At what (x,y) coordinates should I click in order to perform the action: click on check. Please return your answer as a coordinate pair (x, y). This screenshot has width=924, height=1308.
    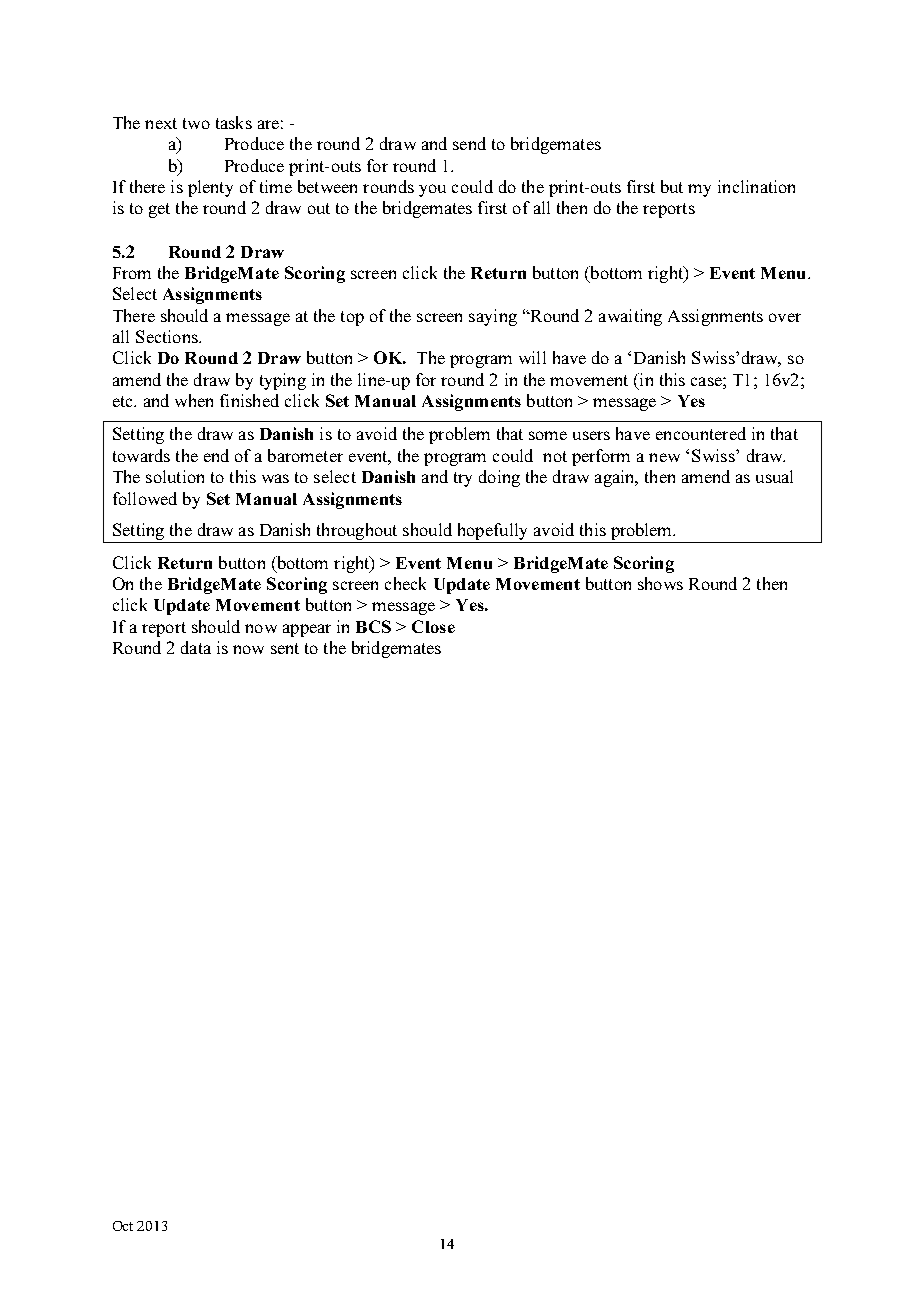
    Looking at the image, I should click on (405, 583).
